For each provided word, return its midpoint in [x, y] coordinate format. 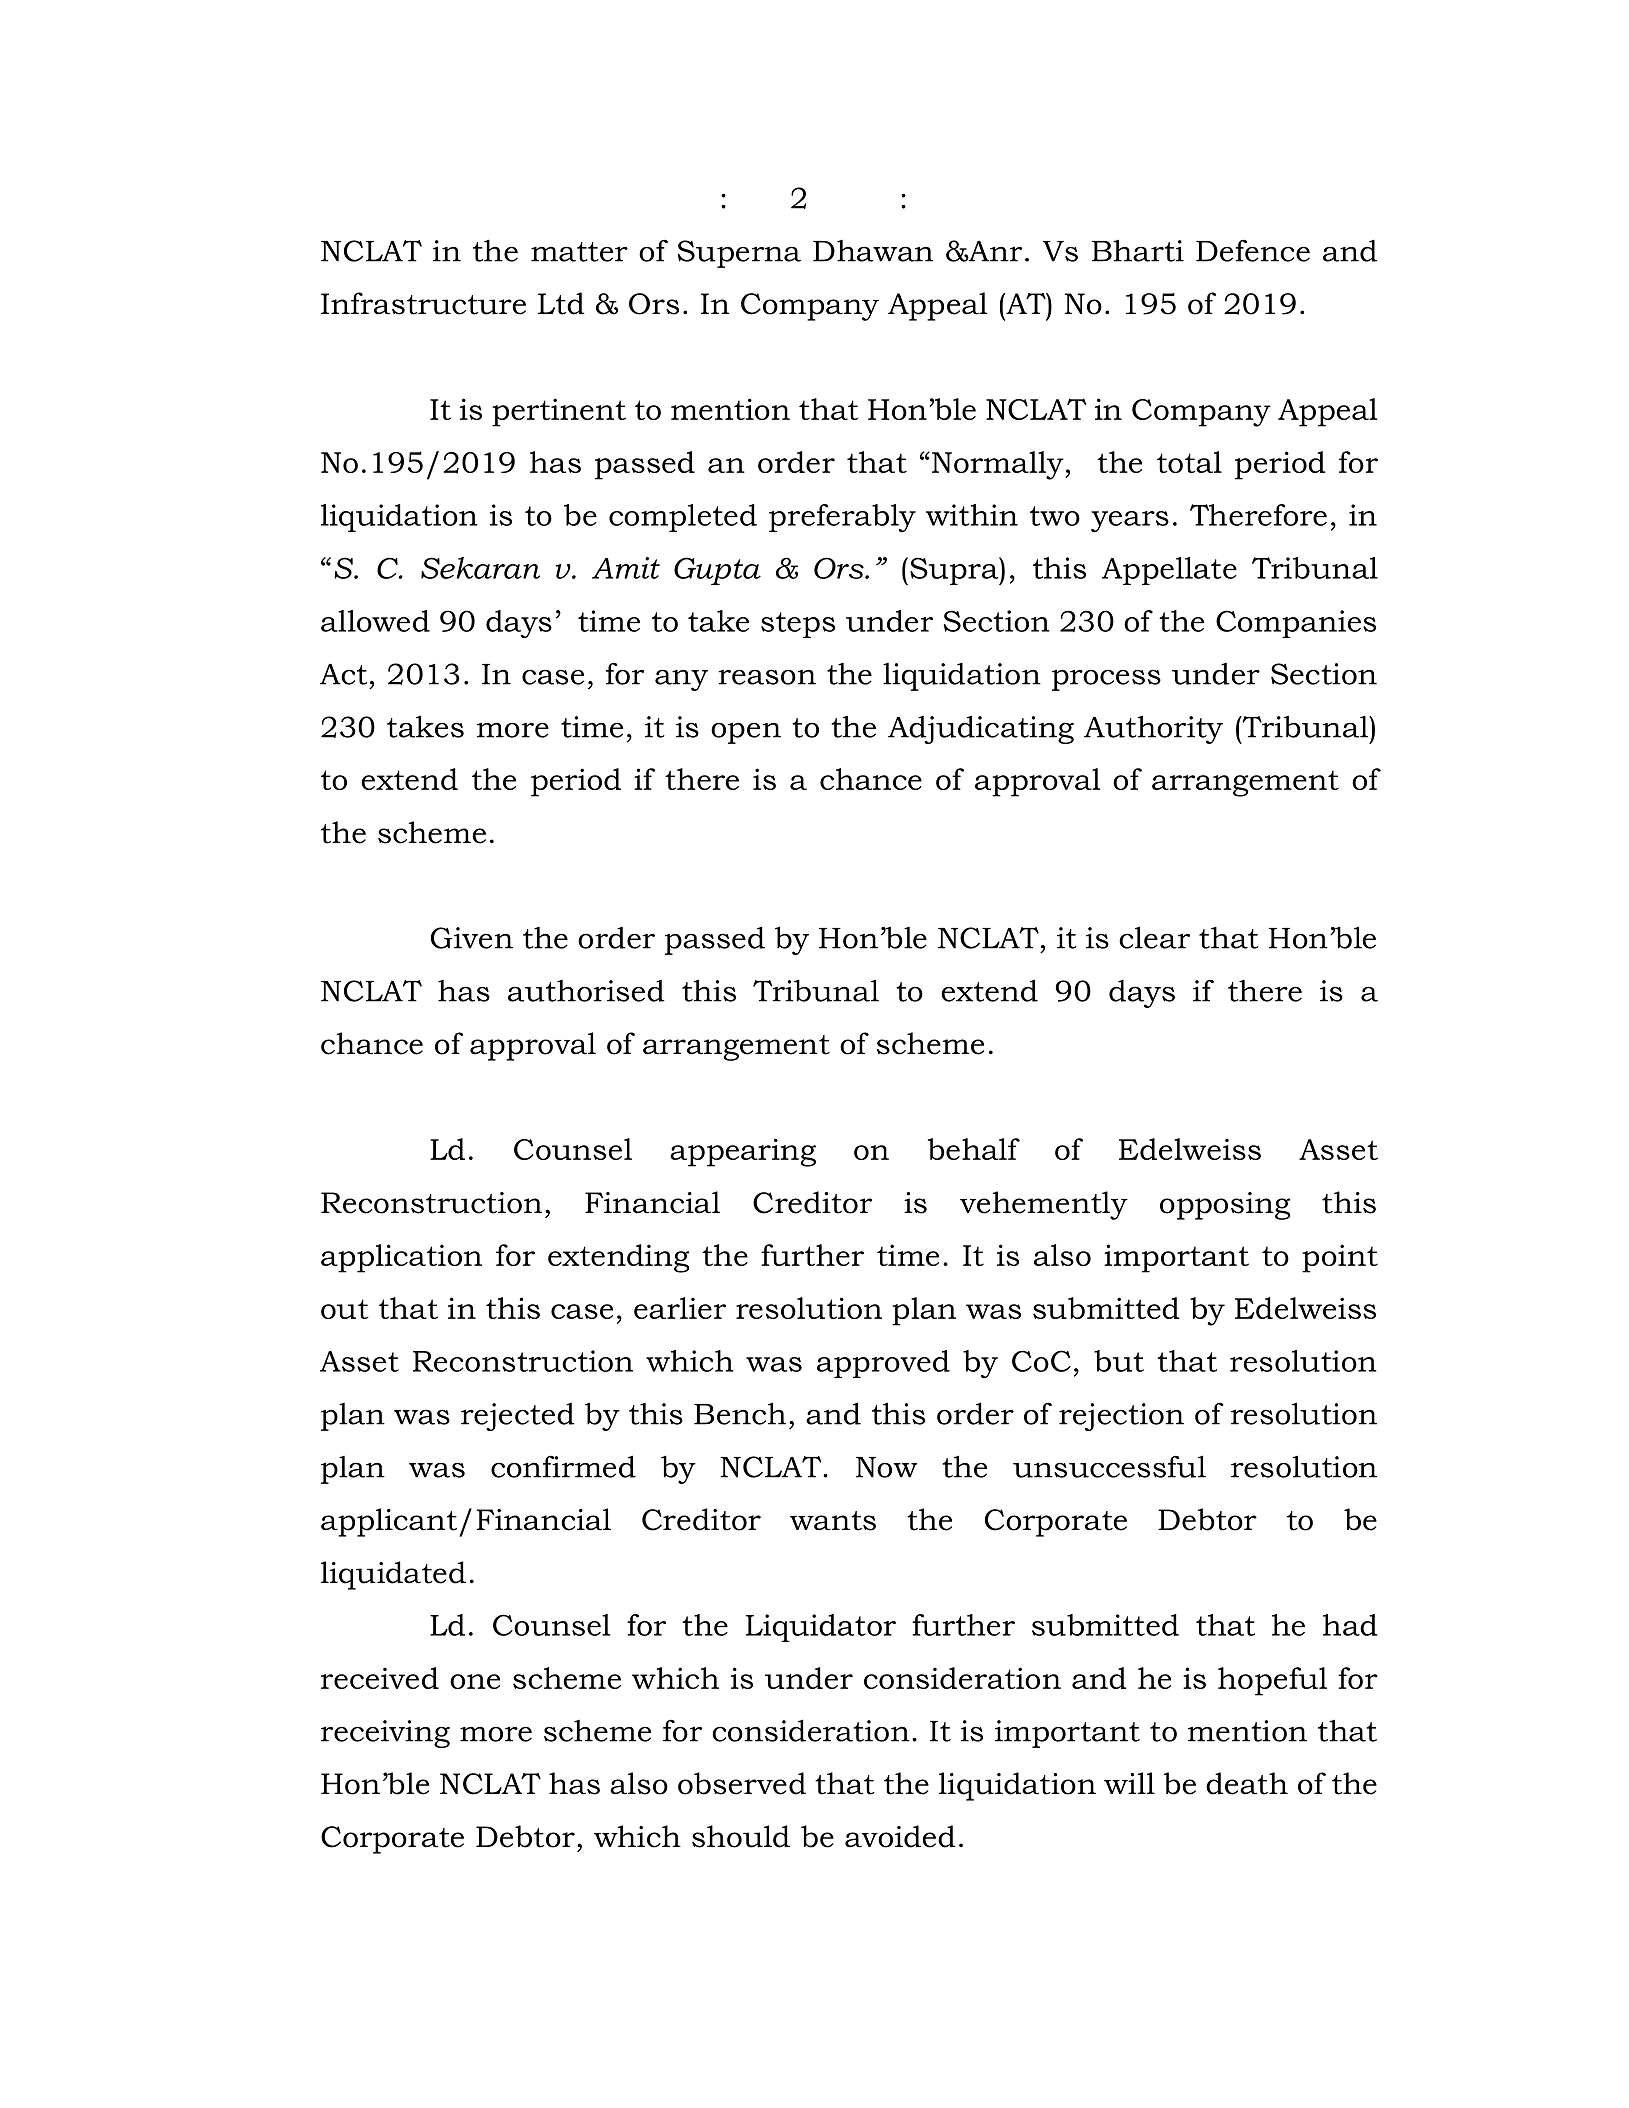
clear [1154, 937]
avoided [900, 1836]
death [1247, 1783]
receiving [385, 1734]
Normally [999, 465]
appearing [743, 1152]
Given [472, 938]
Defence [1253, 250]
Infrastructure [423, 303]
